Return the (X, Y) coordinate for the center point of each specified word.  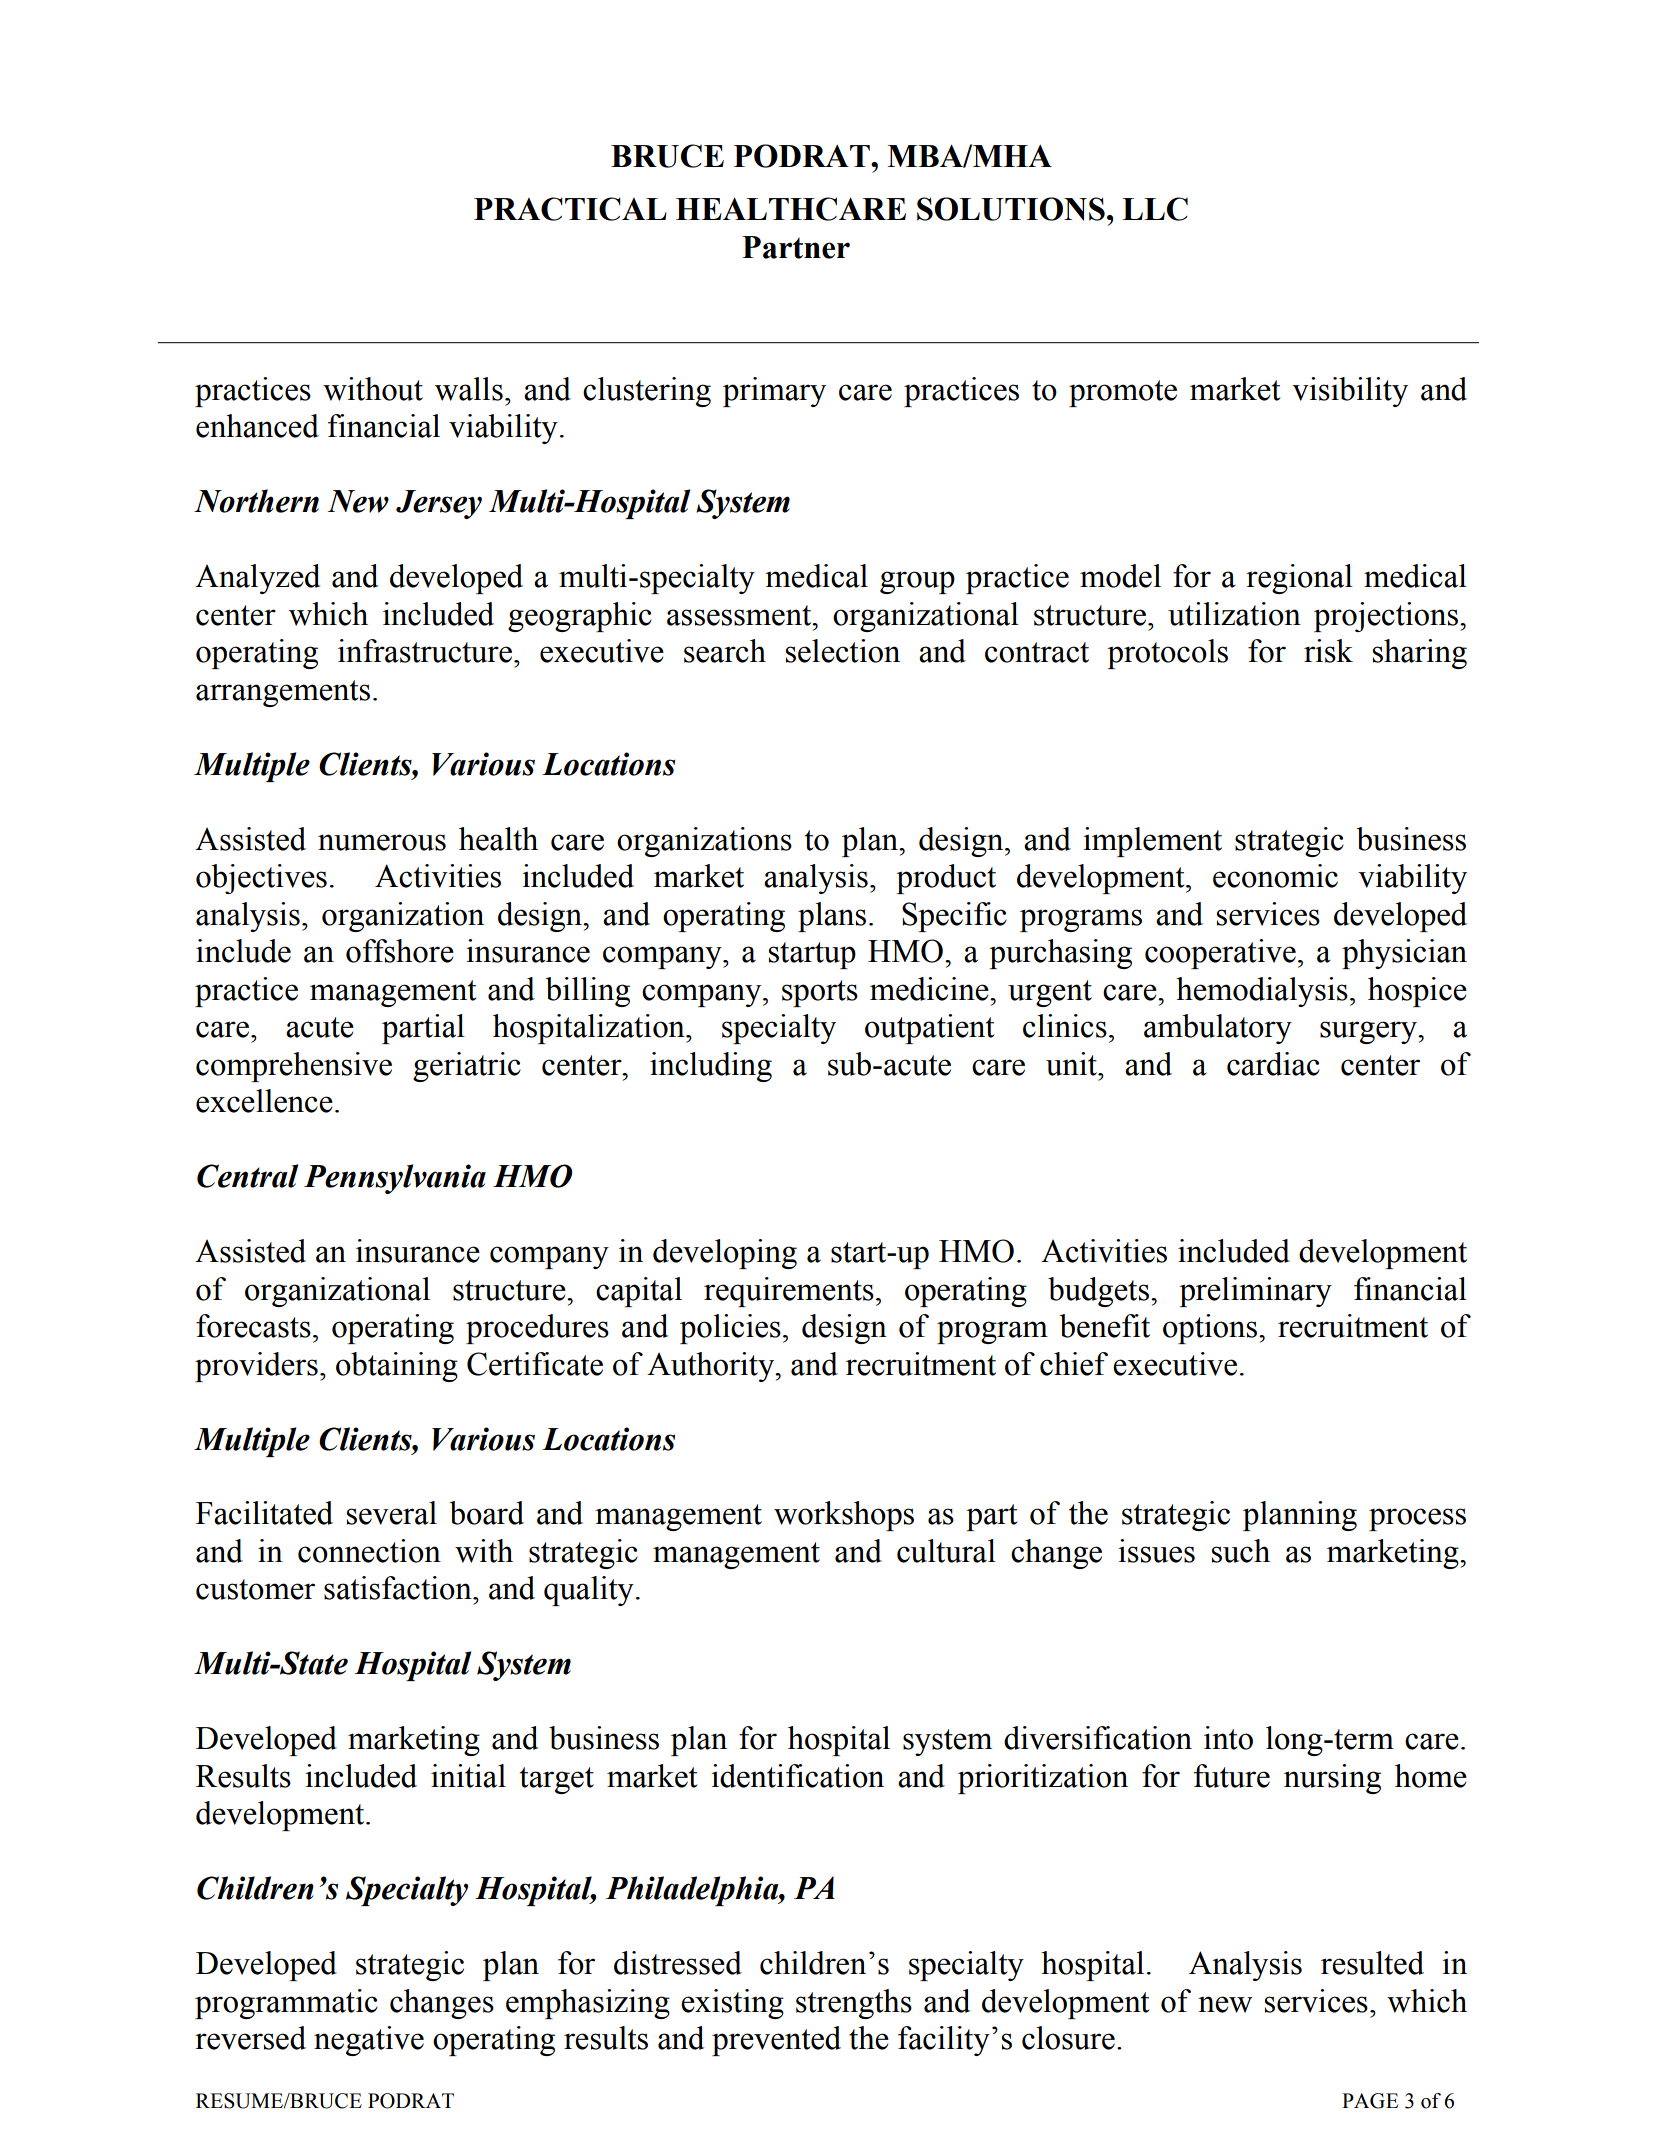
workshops (844, 1516)
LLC (1155, 209)
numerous (382, 842)
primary (774, 392)
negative (369, 2041)
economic (1275, 876)
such (1241, 1551)
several (392, 1513)
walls (469, 389)
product (946, 879)
